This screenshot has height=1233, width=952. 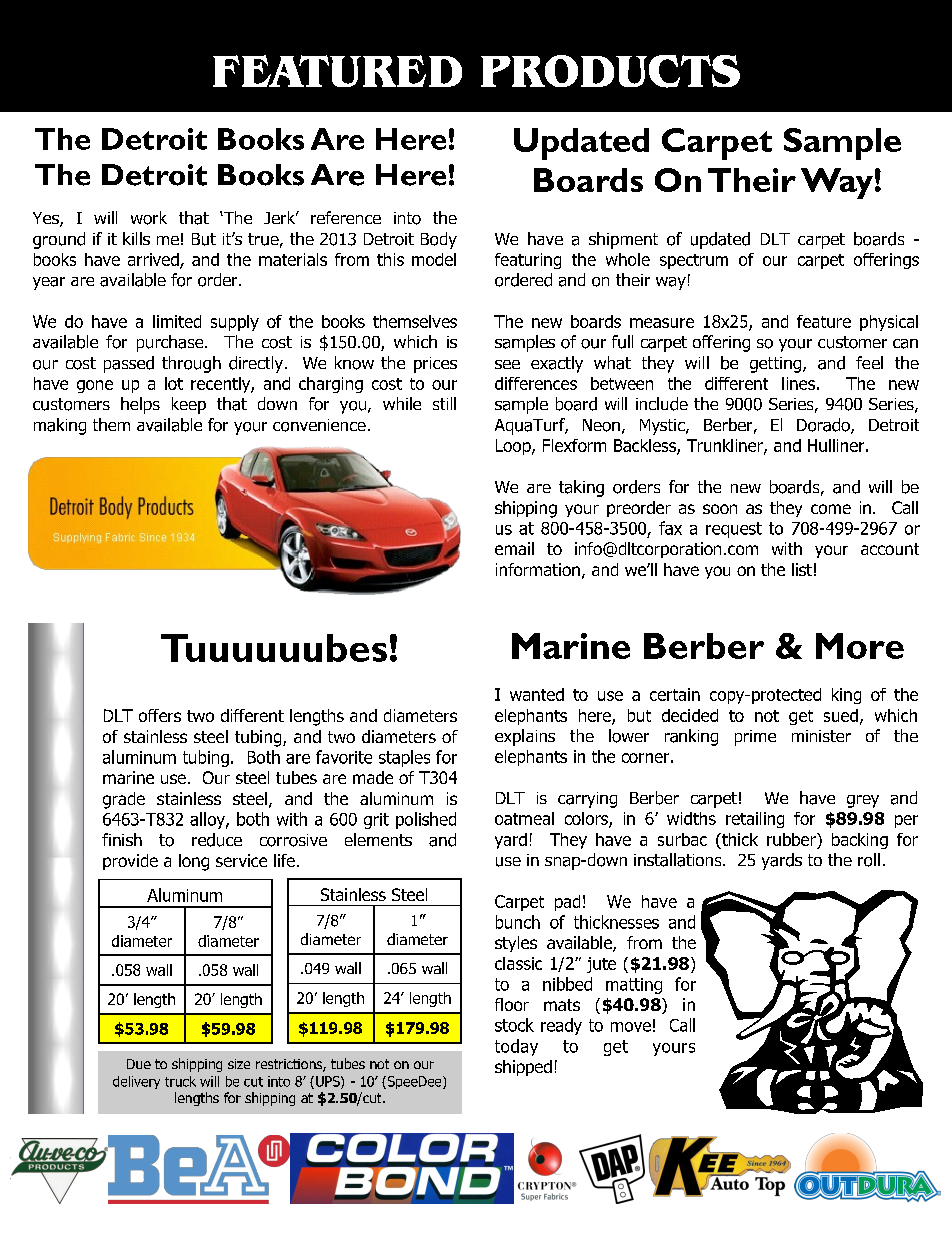 I want to click on reduce, so click(x=217, y=840).
